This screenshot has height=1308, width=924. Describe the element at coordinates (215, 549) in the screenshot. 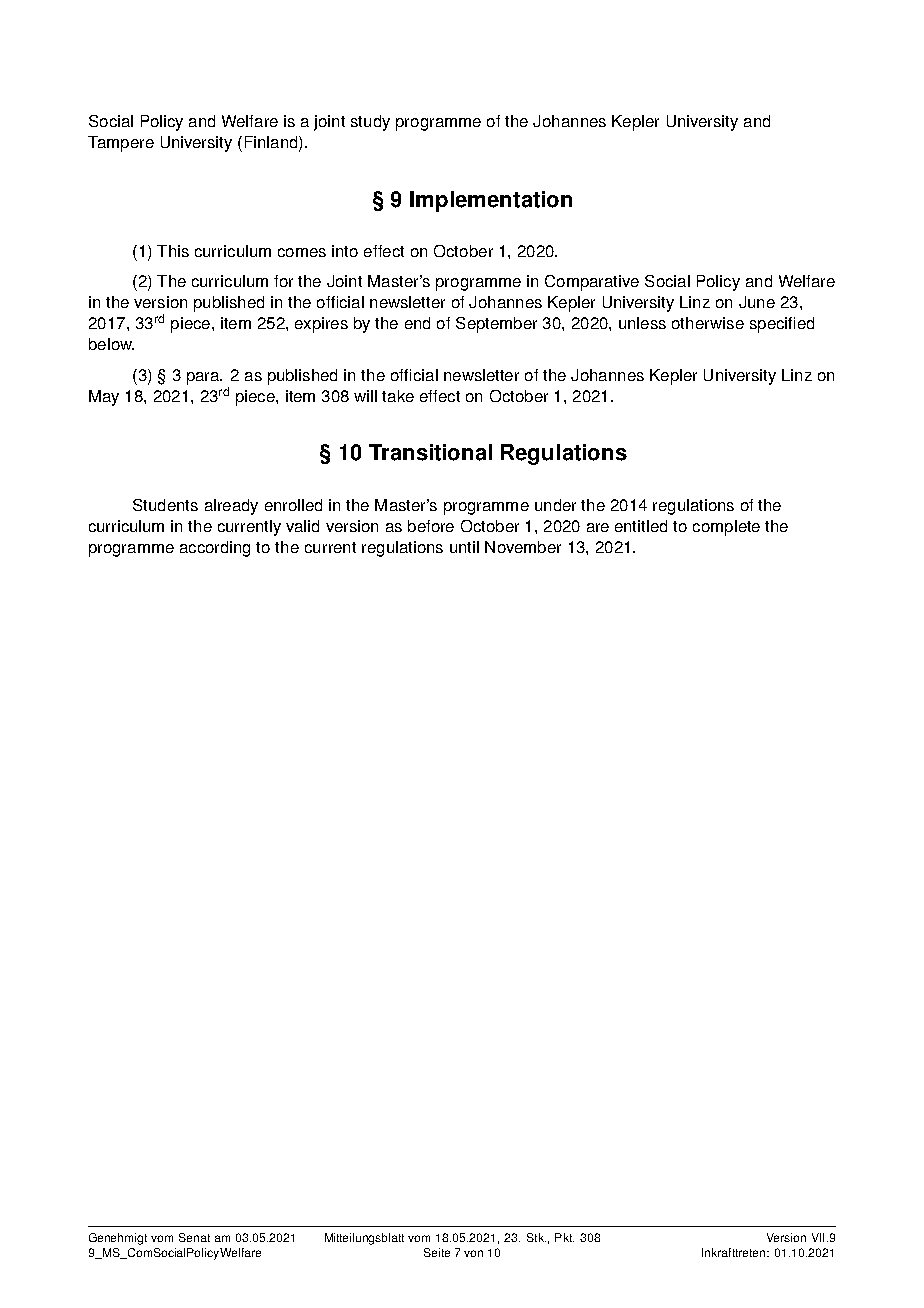

I see `according` at that location.
